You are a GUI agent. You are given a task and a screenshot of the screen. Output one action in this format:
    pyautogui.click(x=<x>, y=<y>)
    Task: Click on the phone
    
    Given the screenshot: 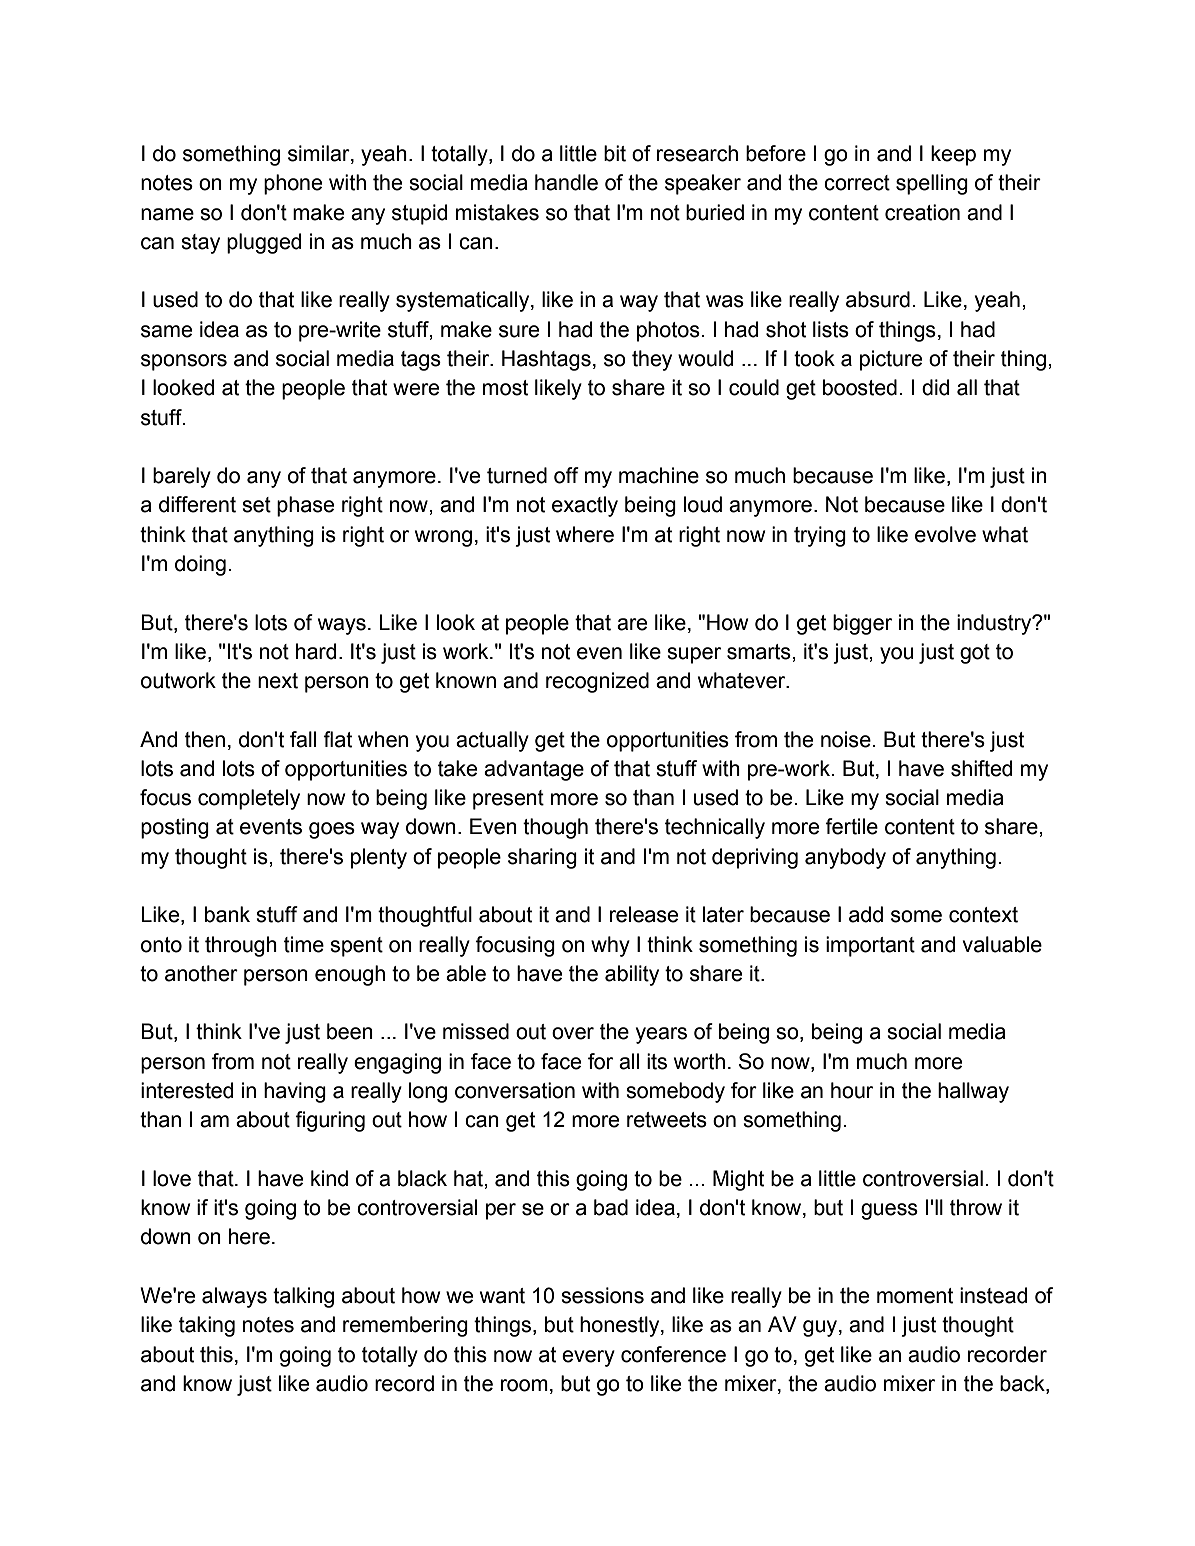 What is the action you would take?
    pyautogui.click(x=293, y=184)
